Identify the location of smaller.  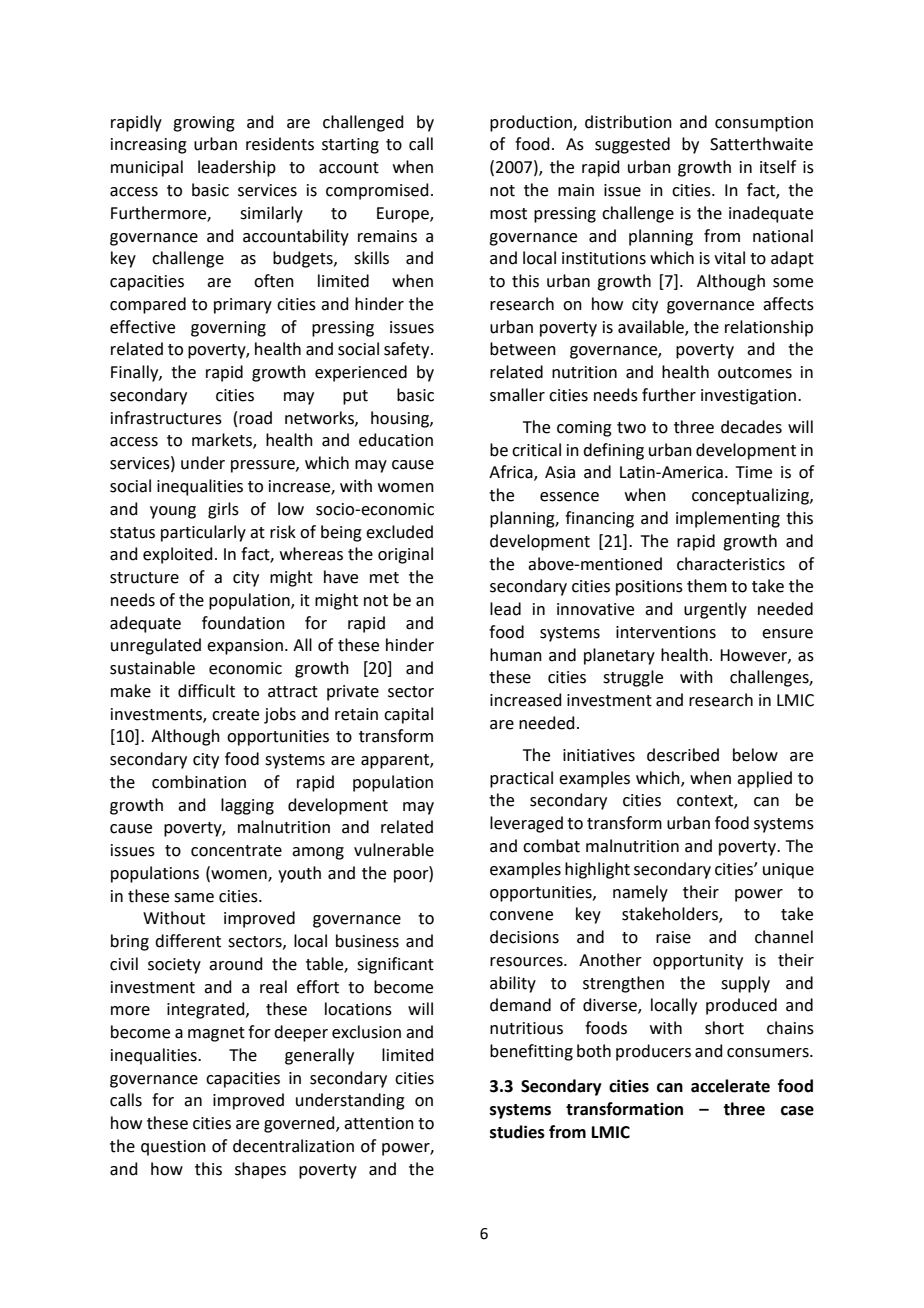
(517, 395).
